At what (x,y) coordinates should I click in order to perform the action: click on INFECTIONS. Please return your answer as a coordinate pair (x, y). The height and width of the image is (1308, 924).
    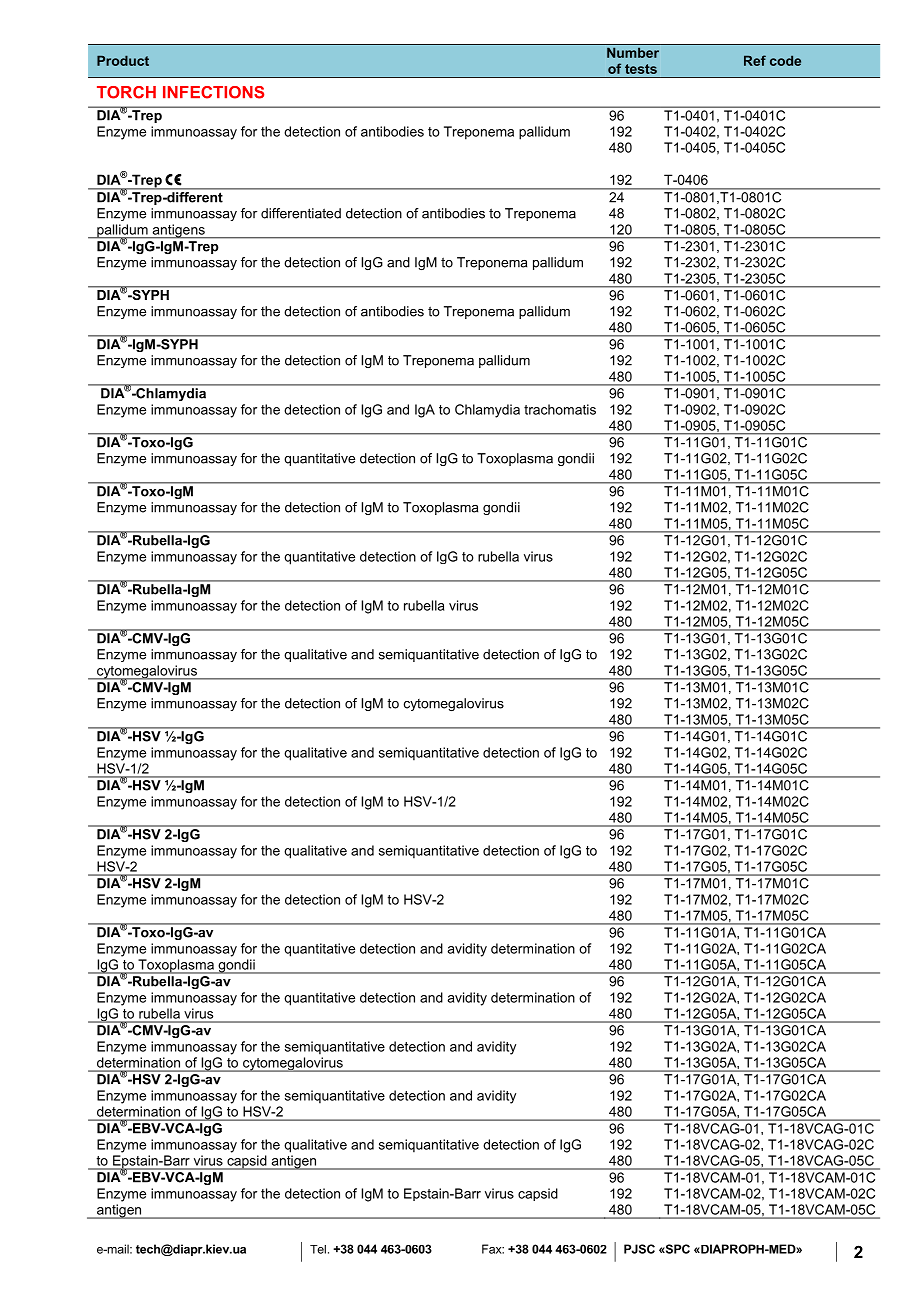
    Looking at the image, I should click on (213, 92).
